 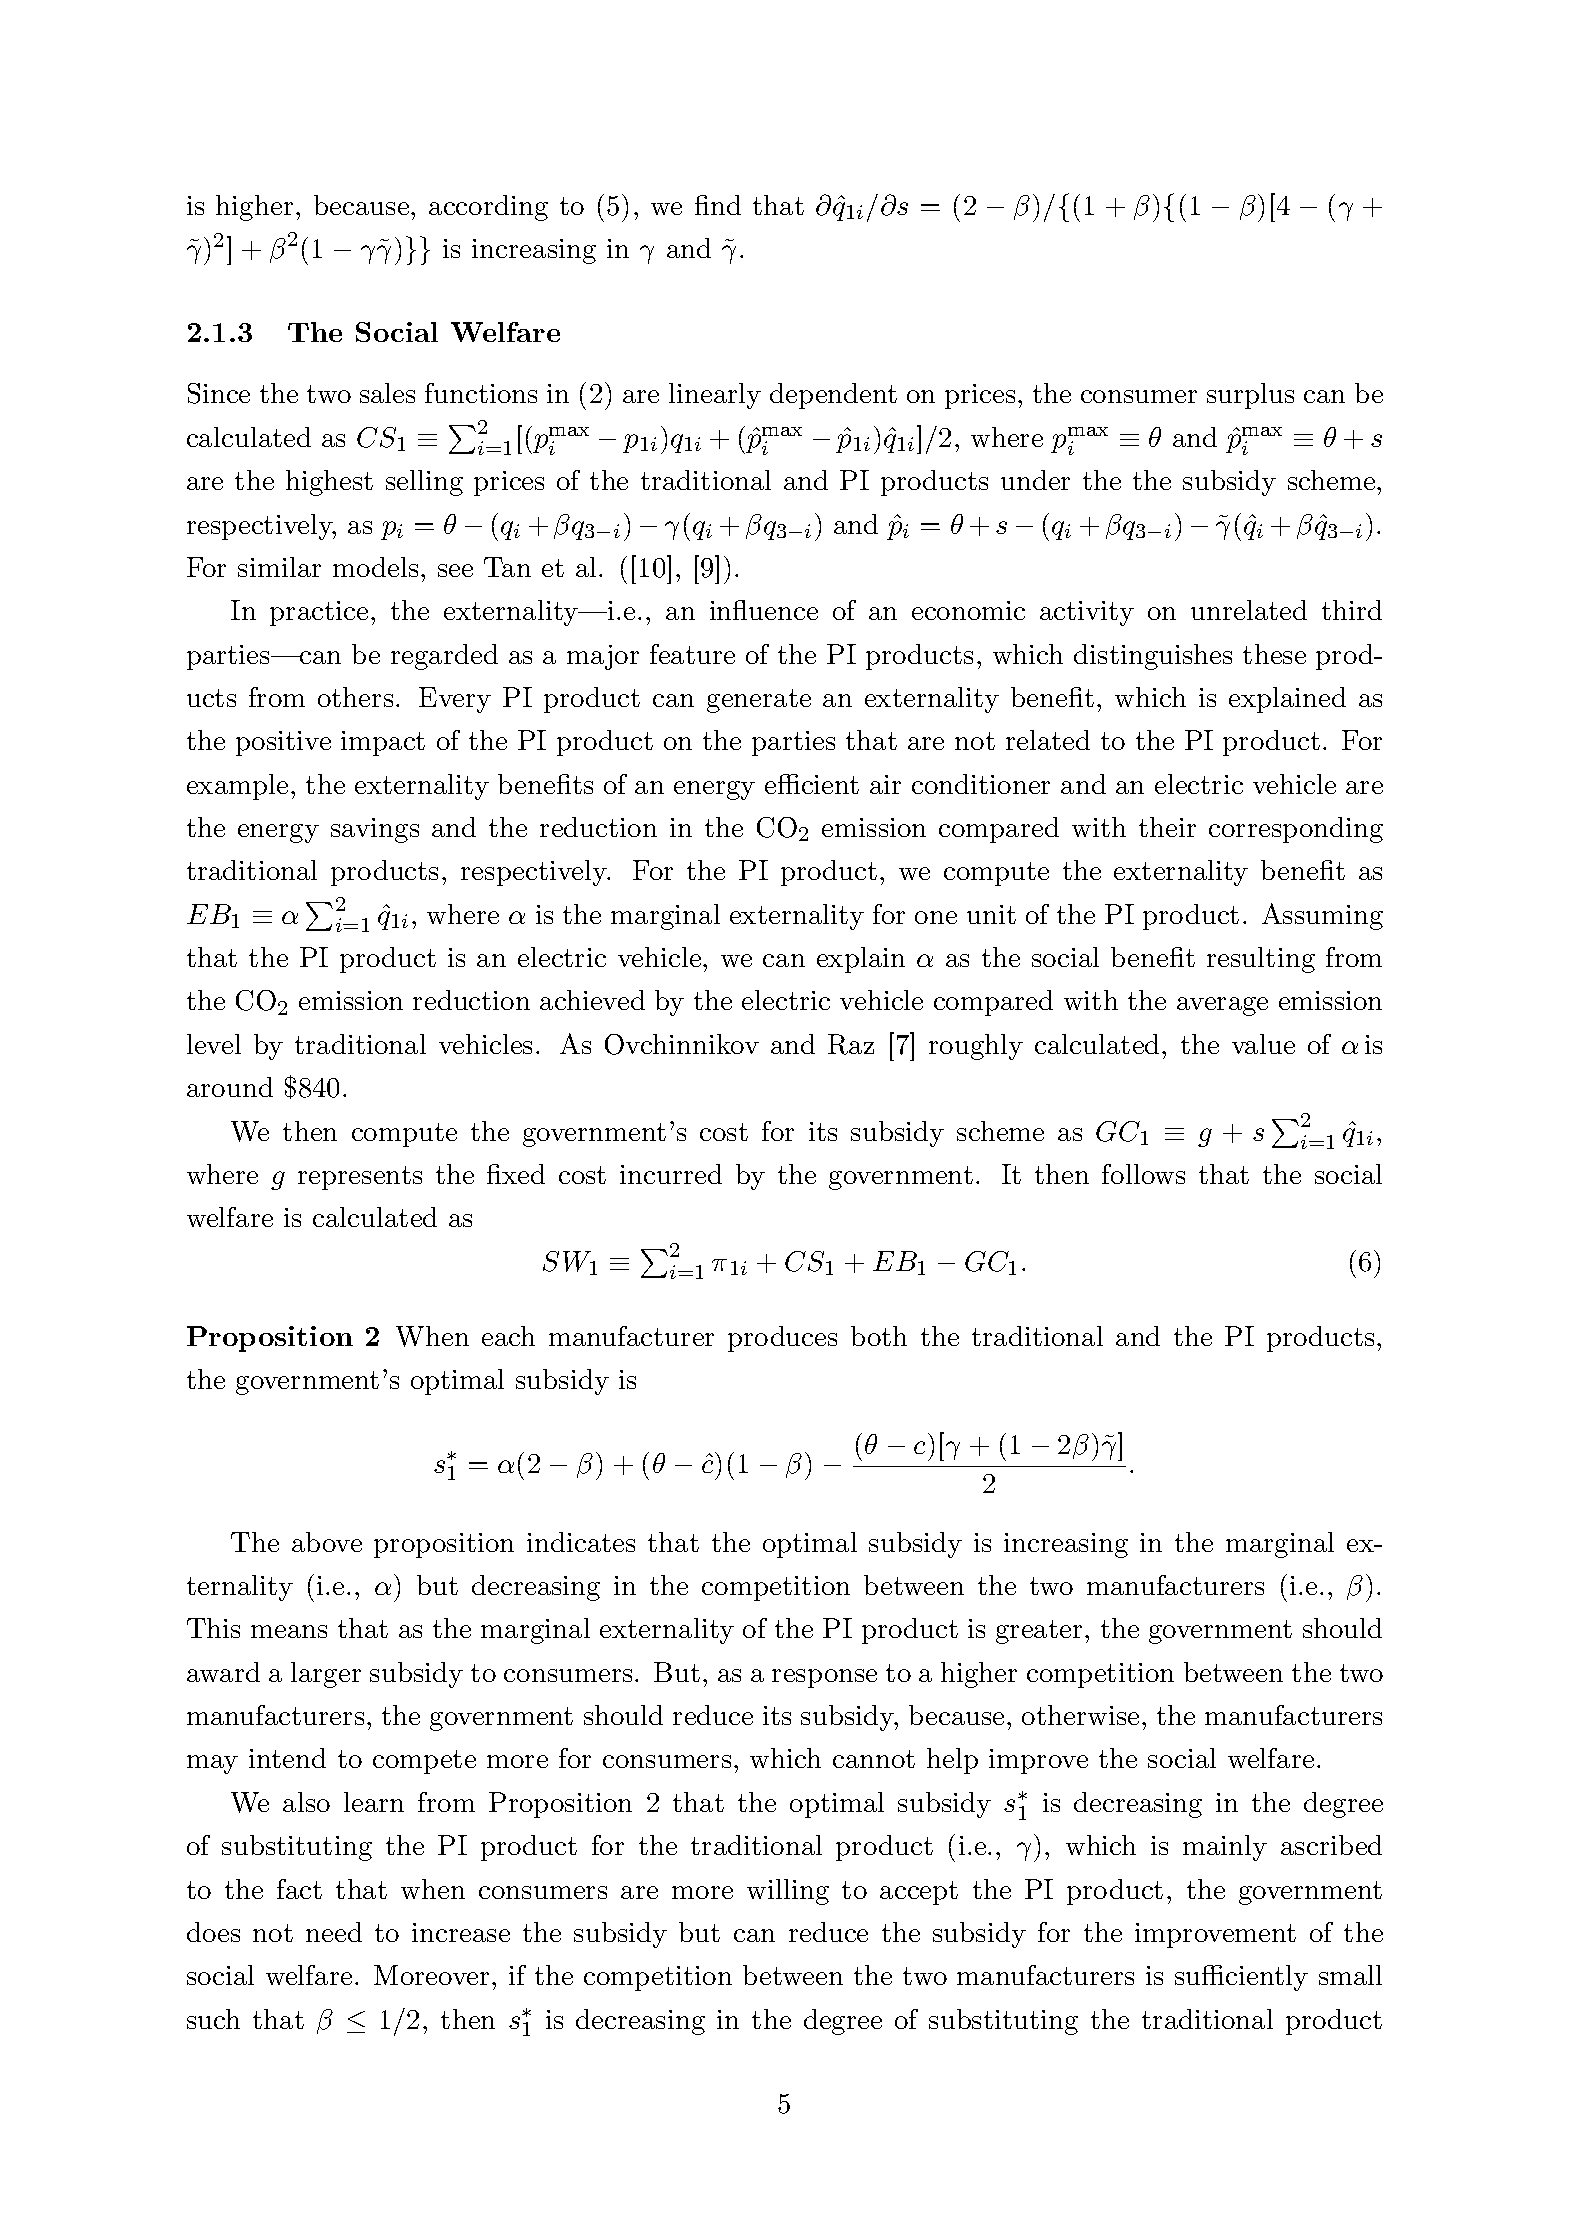 What do you see at coordinates (334, 1932) in the screenshot?
I see `need` at bounding box center [334, 1932].
